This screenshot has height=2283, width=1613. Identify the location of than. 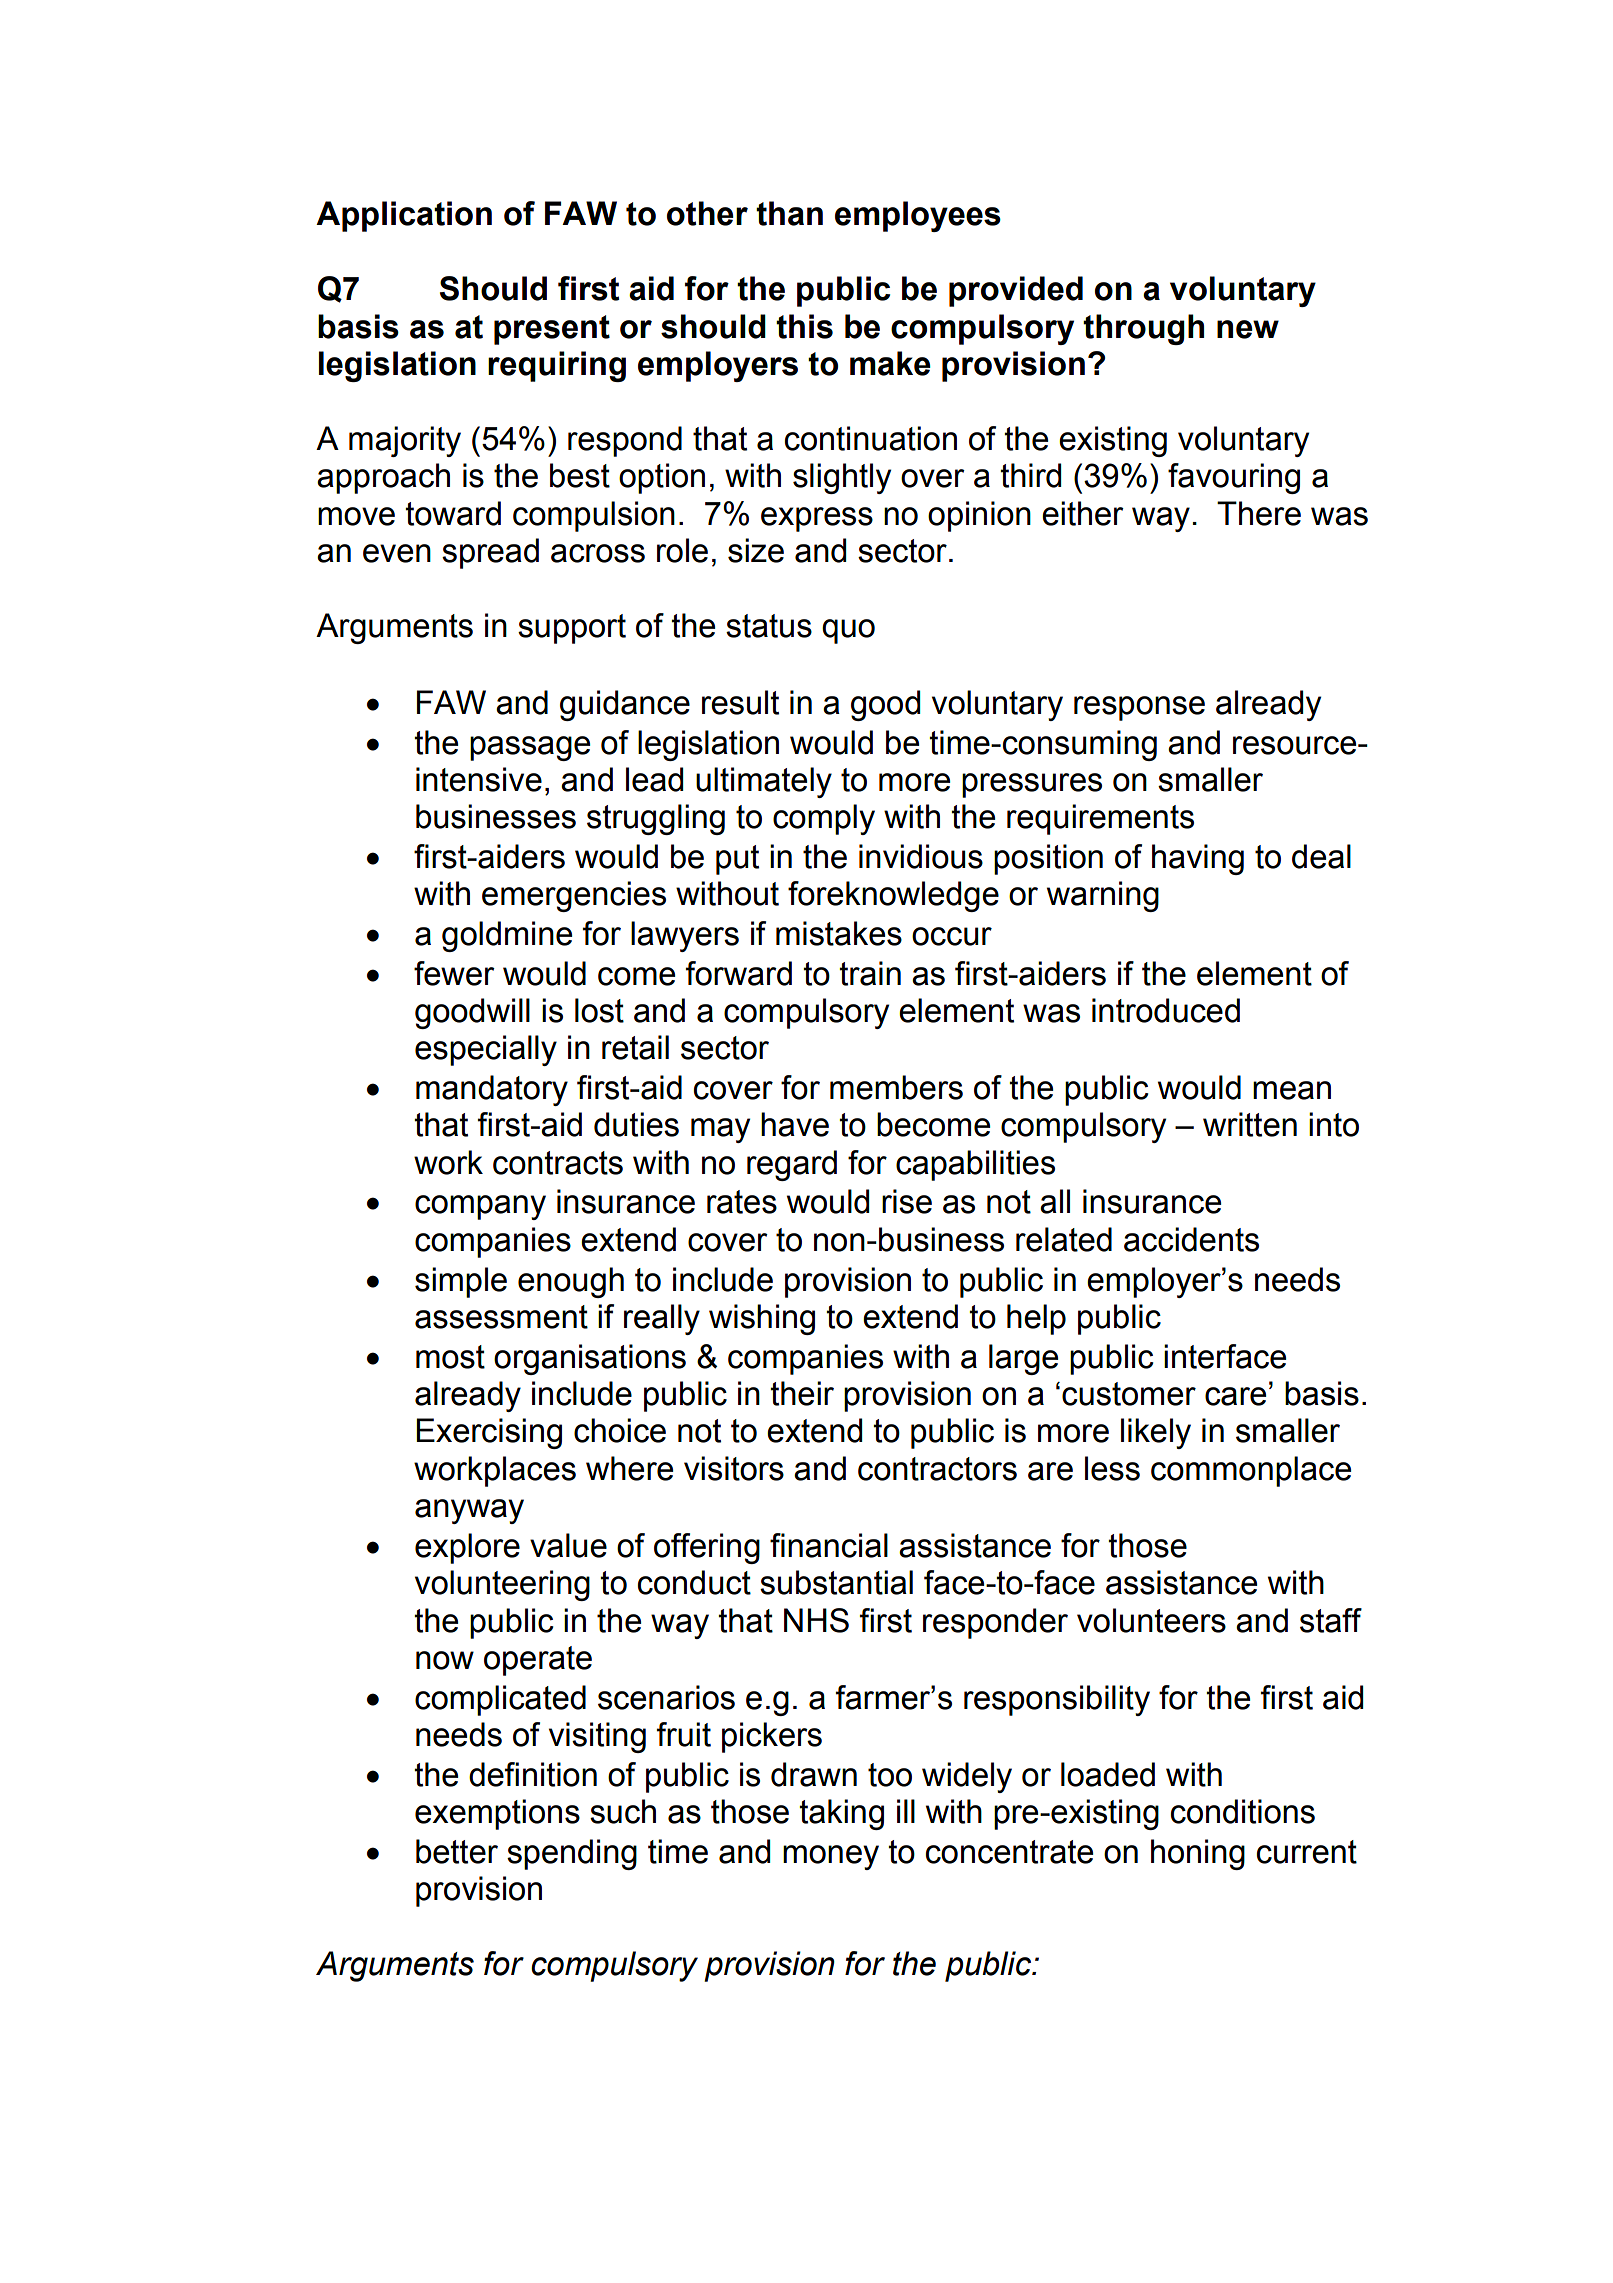
(789, 213).
